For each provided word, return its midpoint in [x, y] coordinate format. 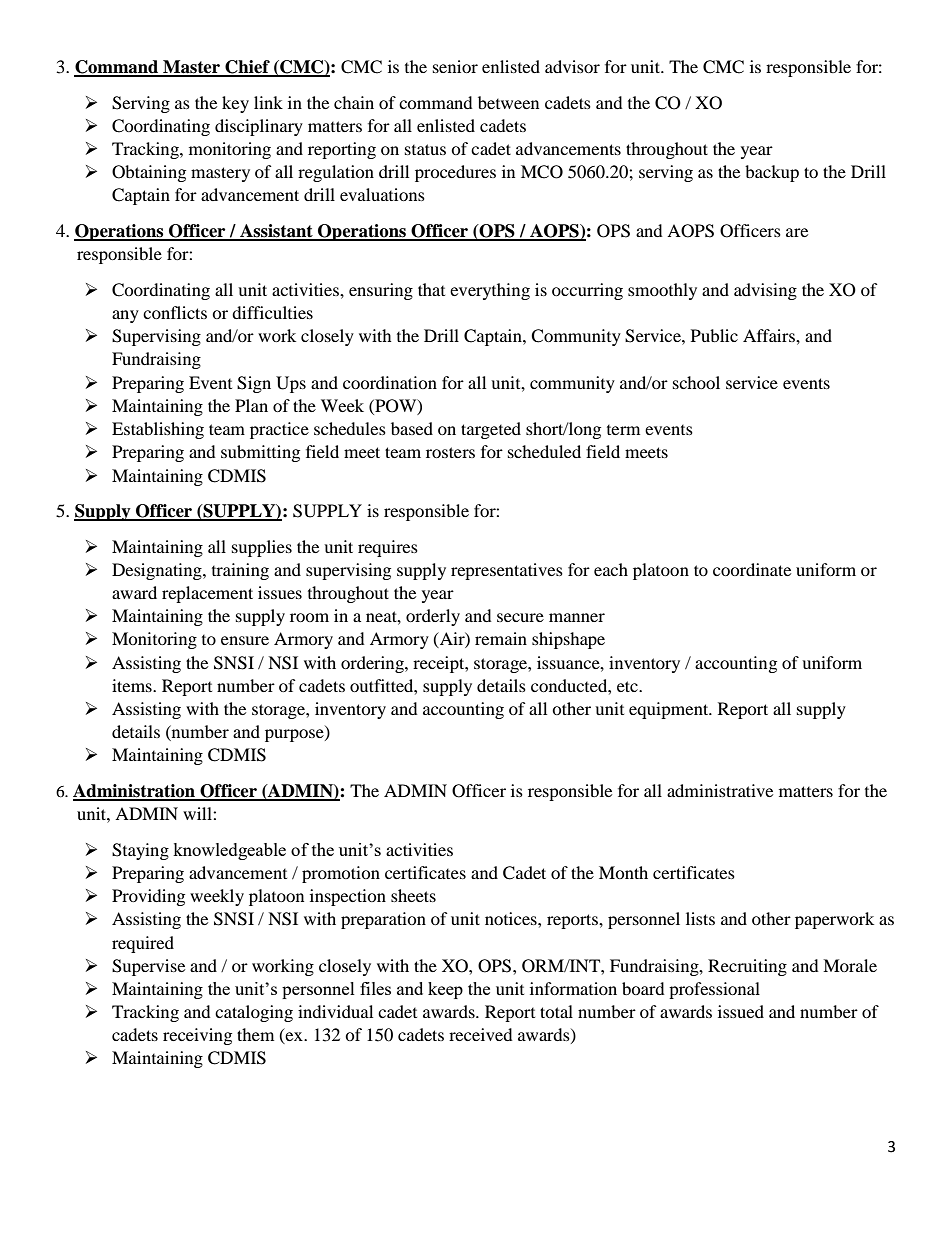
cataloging [254, 1013]
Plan [251, 405]
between [508, 102]
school [696, 382]
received [481, 1034]
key [235, 104]
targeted [491, 430]
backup [772, 173]
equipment [670, 710]
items [133, 685]
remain [501, 638]
